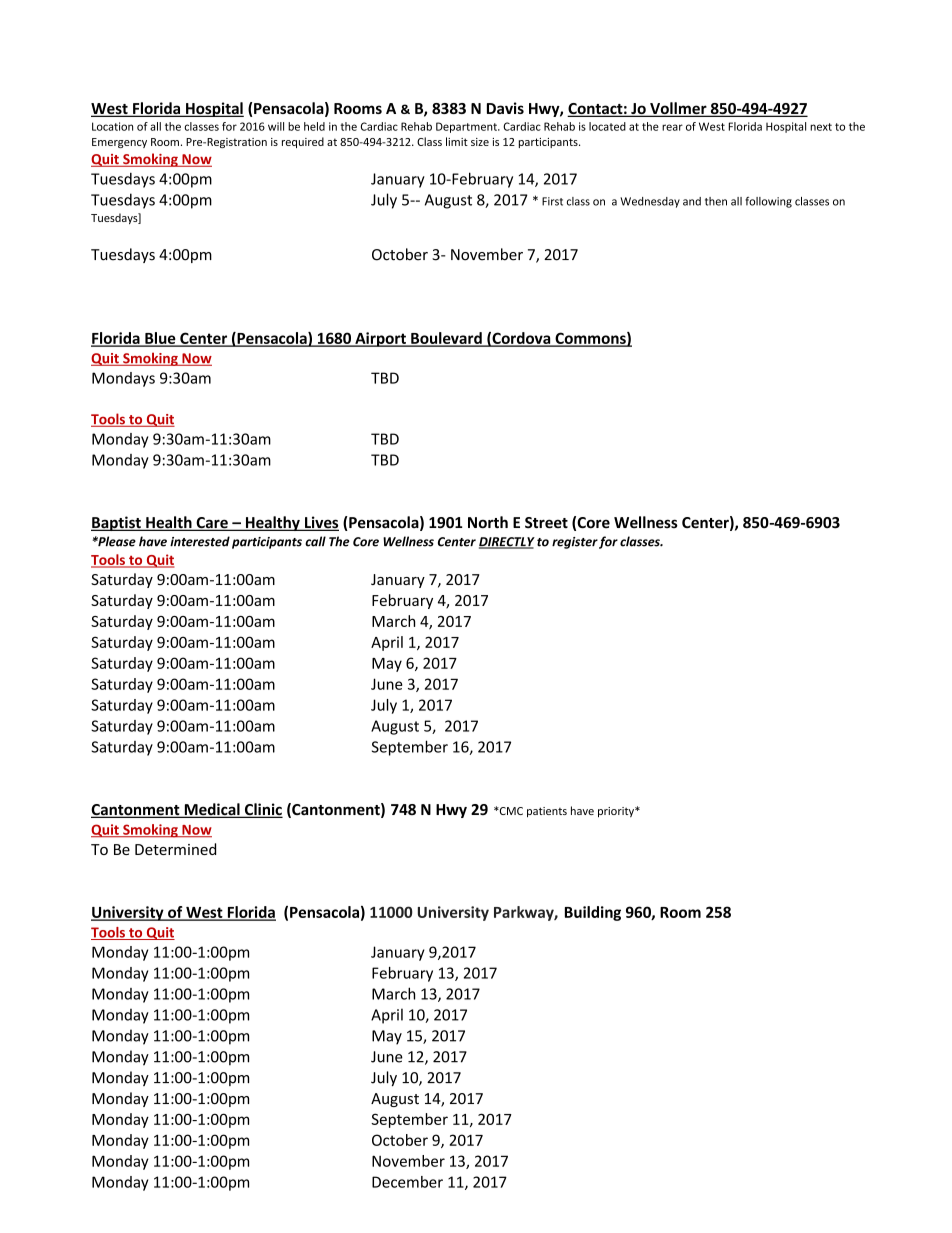 This image has width=952, height=1233. Describe the element at coordinates (575, 543) in the image. I see `register` at that location.
